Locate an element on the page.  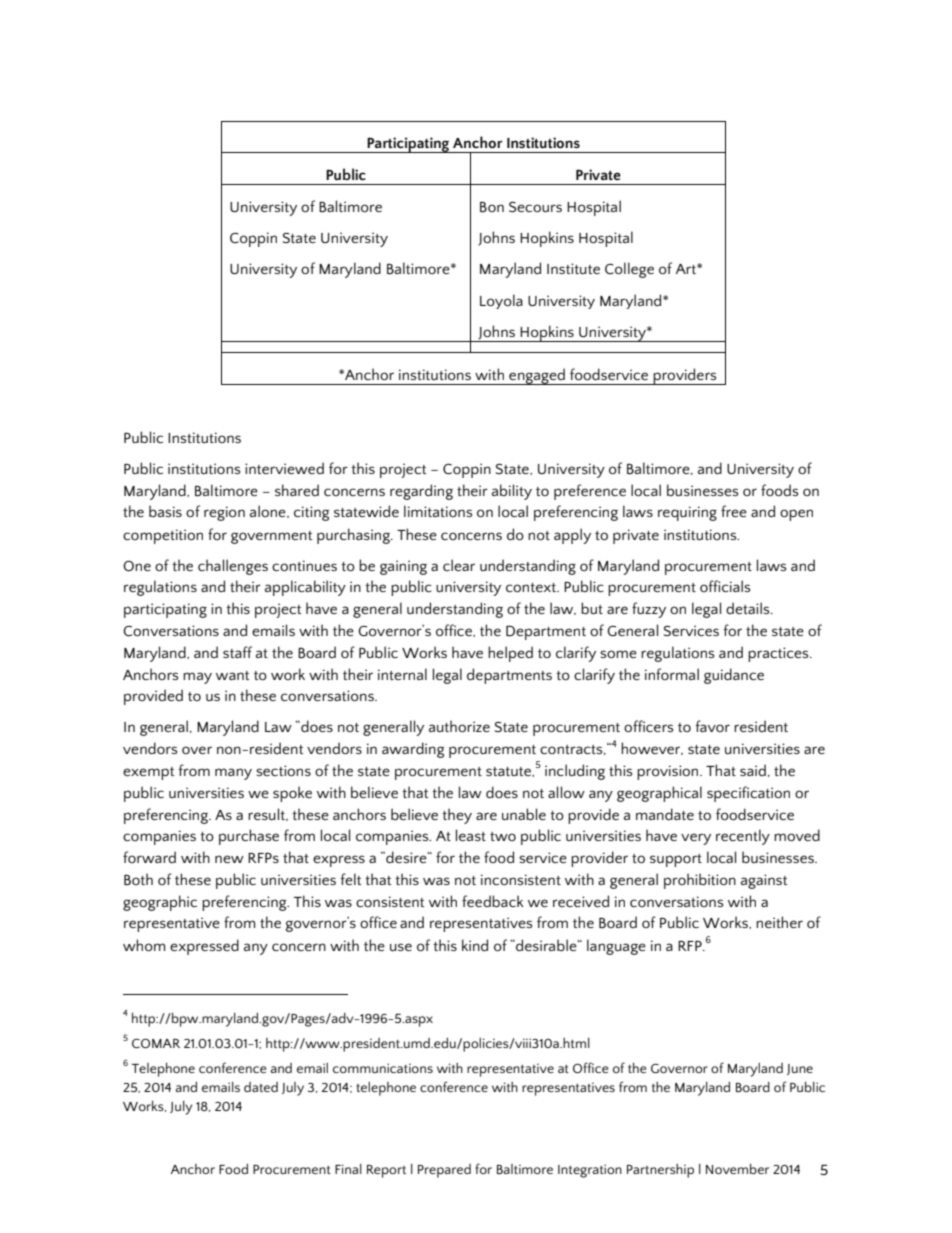
region is located at coordinates (224, 513).
